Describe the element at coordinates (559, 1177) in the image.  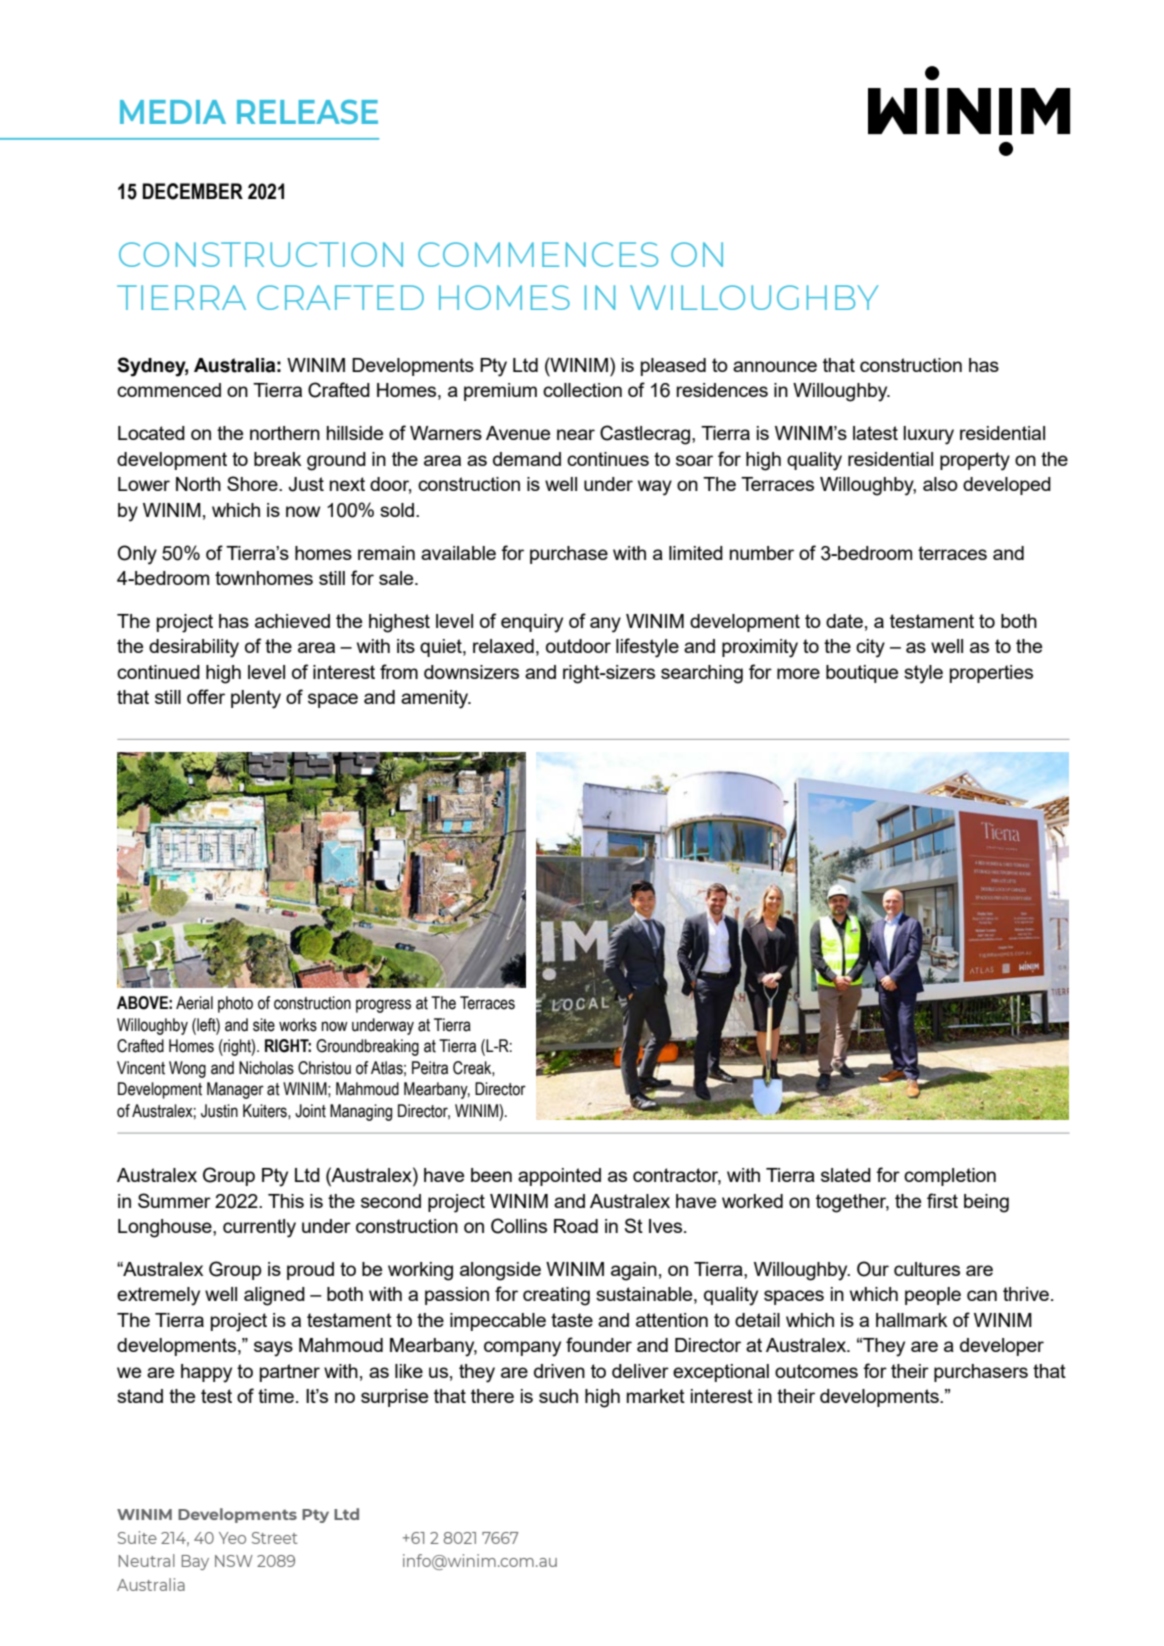
I see `appointed` at that location.
